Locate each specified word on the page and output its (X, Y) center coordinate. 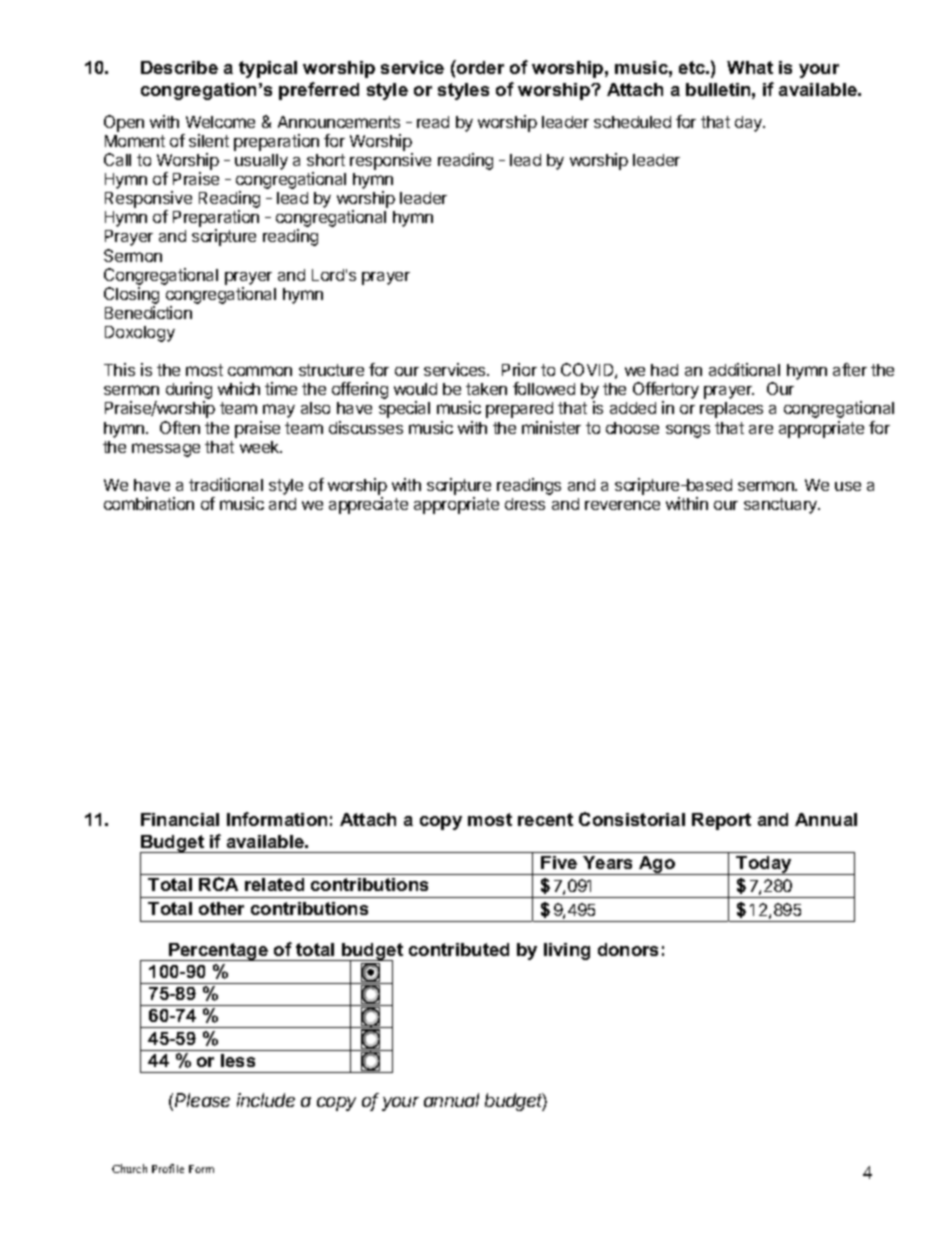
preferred (319, 91)
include (266, 1100)
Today (764, 865)
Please (202, 1100)
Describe (179, 67)
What (750, 67)
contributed (459, 949)
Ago (657, 865)
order (479, 67)
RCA (218, 884)
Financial (180, 819)
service (412, 67)
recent (545, 819)
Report (721, 821)
